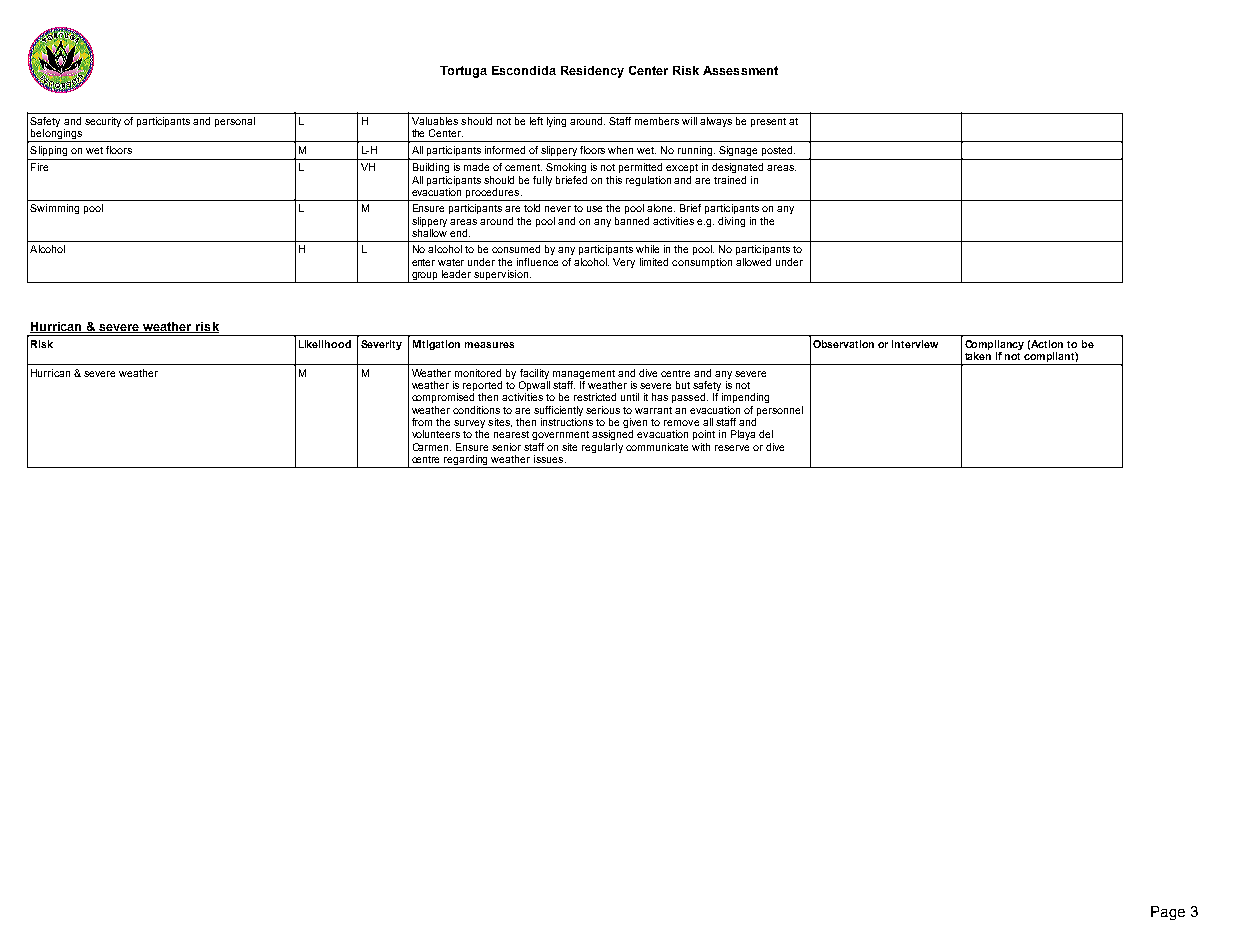  I want to click on Carmen, so click(432, 447).
